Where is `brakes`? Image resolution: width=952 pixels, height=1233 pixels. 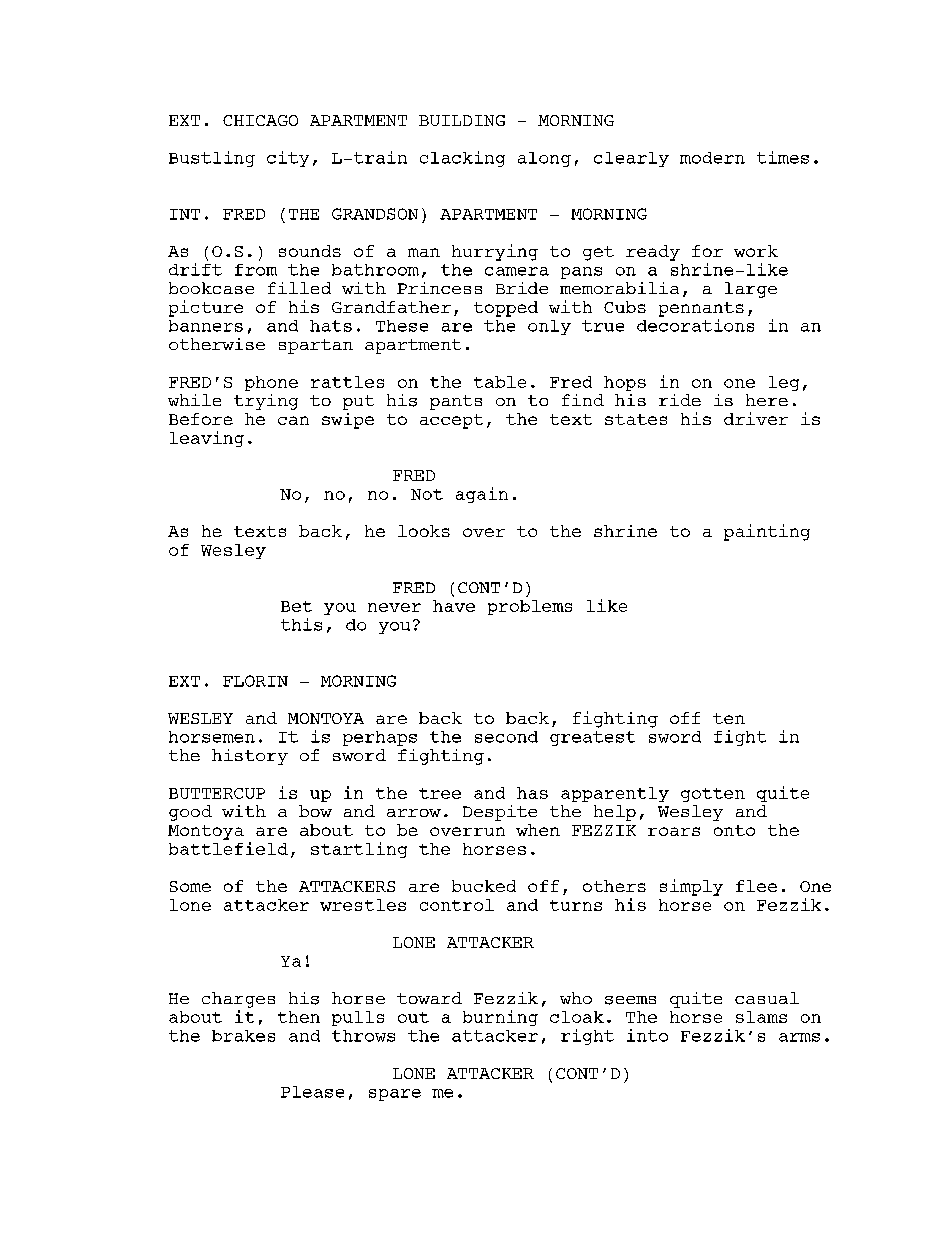
brakes is located at coordinates (243, 1036).
